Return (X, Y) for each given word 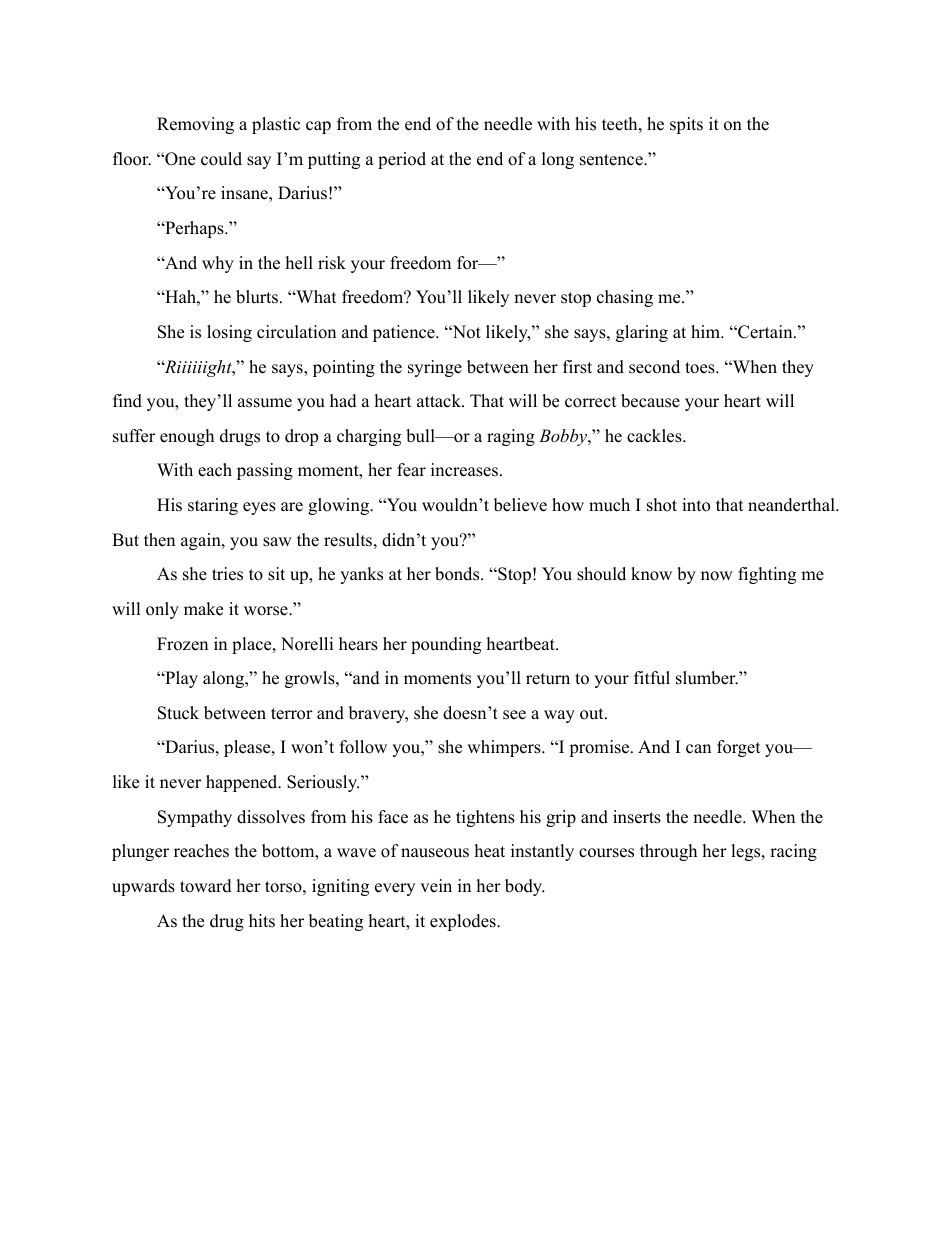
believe (520, 505)
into (696, 505)
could (221, 159)
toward (206, 886)
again (202, 541)
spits (686, 125)
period (402, 160)
